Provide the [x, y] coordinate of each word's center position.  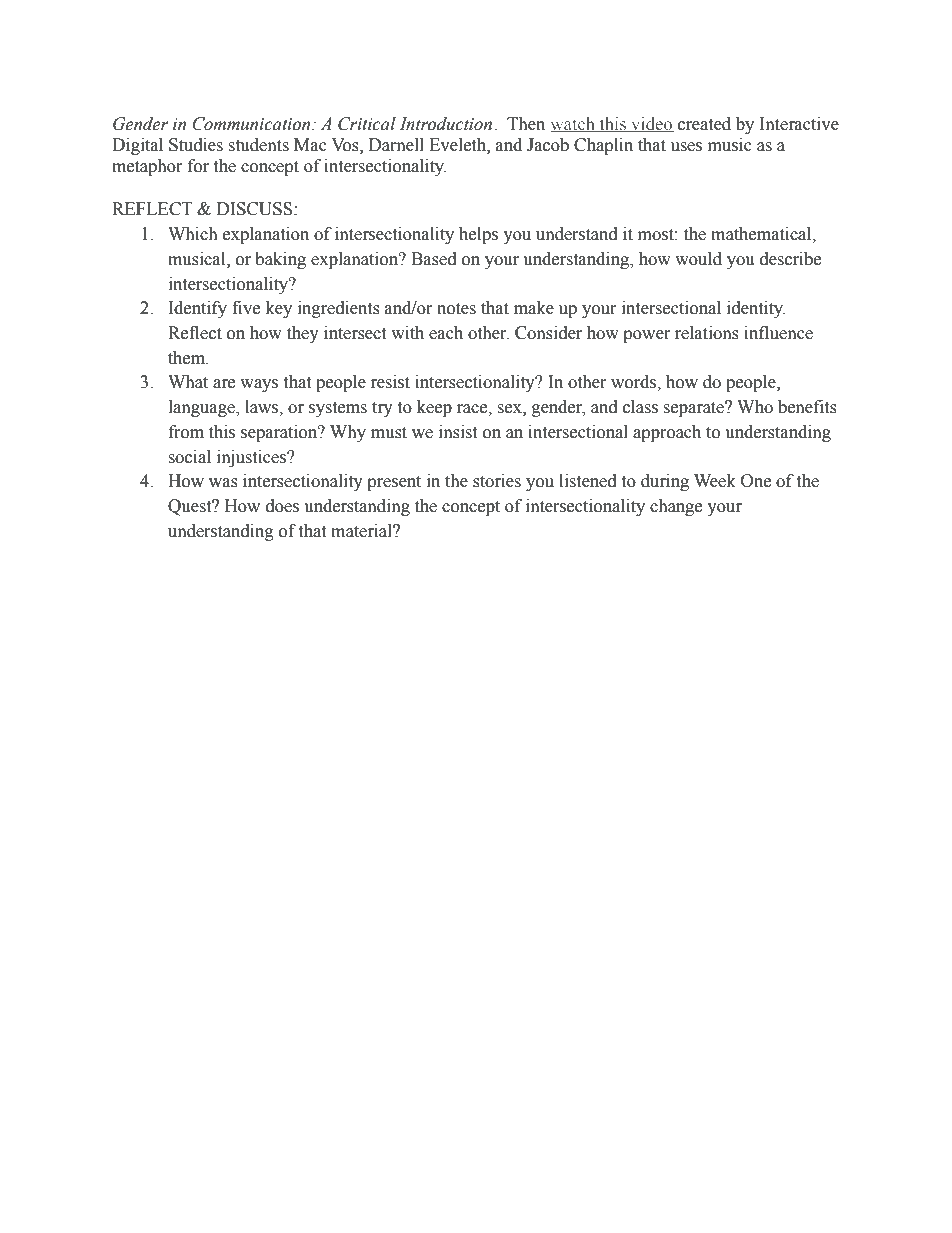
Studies [196, 145]
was [223, 483]
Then [526, 124]
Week [715, 481]
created [704, 124]
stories [497, 481]
